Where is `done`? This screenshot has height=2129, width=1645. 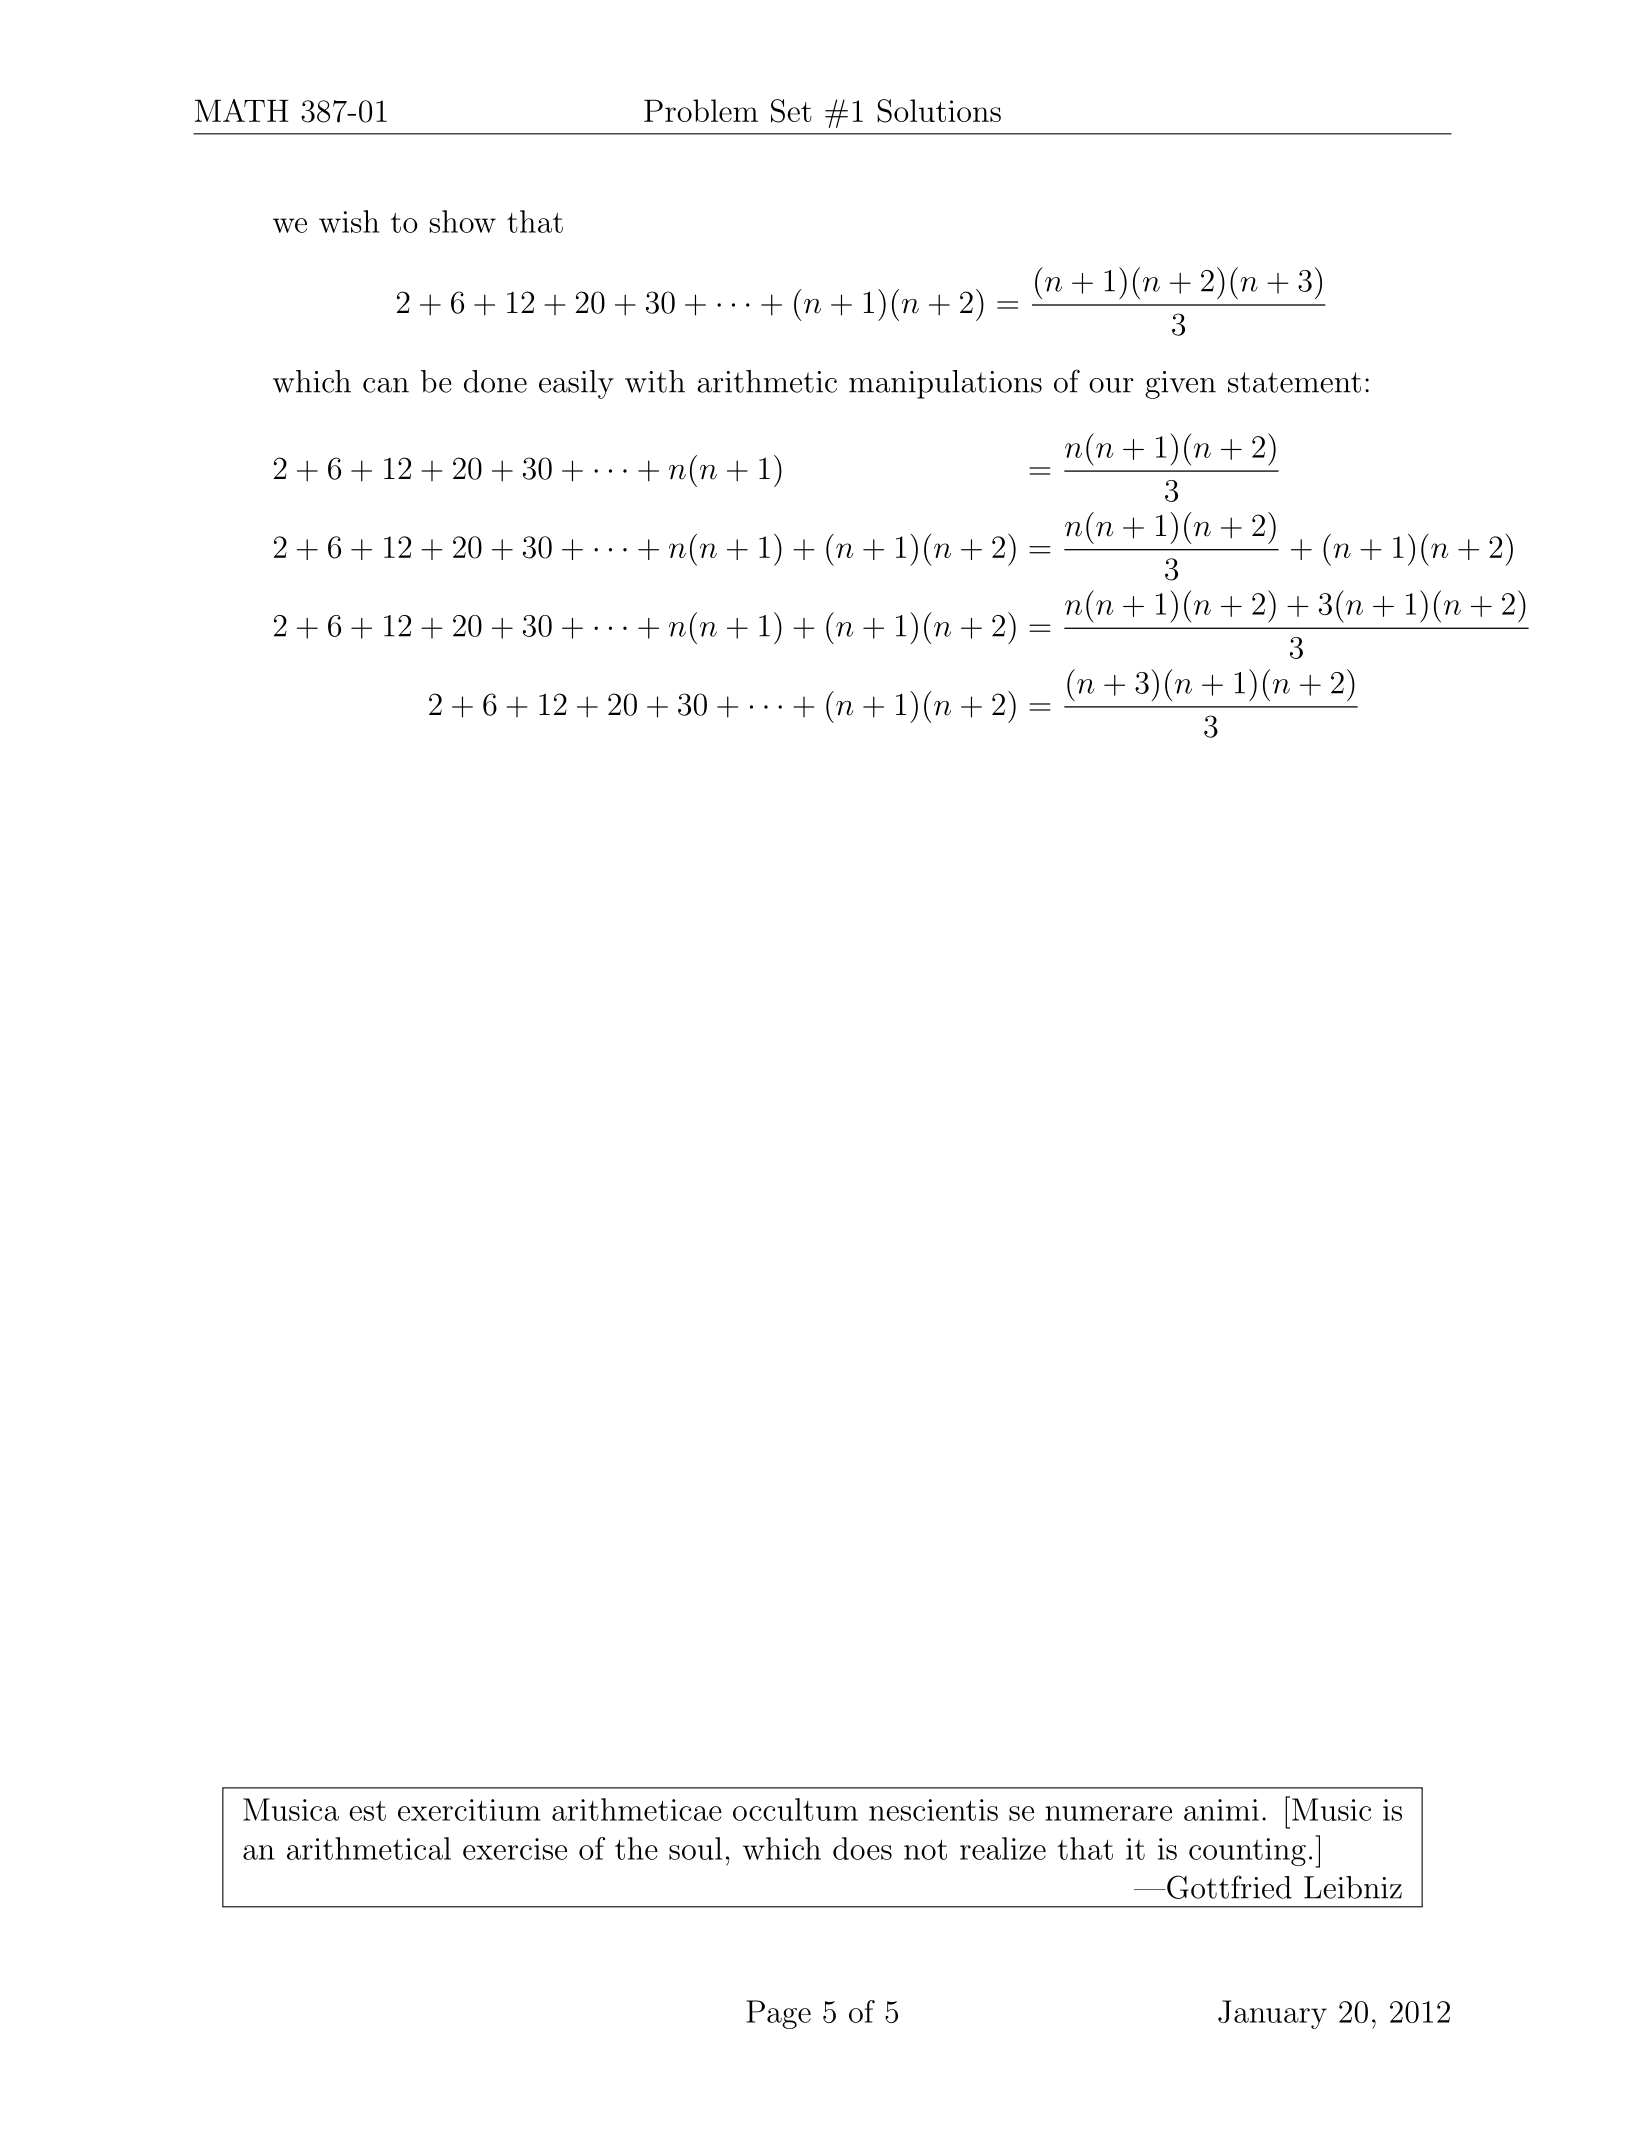 done is located at coordinates (495, 381).
